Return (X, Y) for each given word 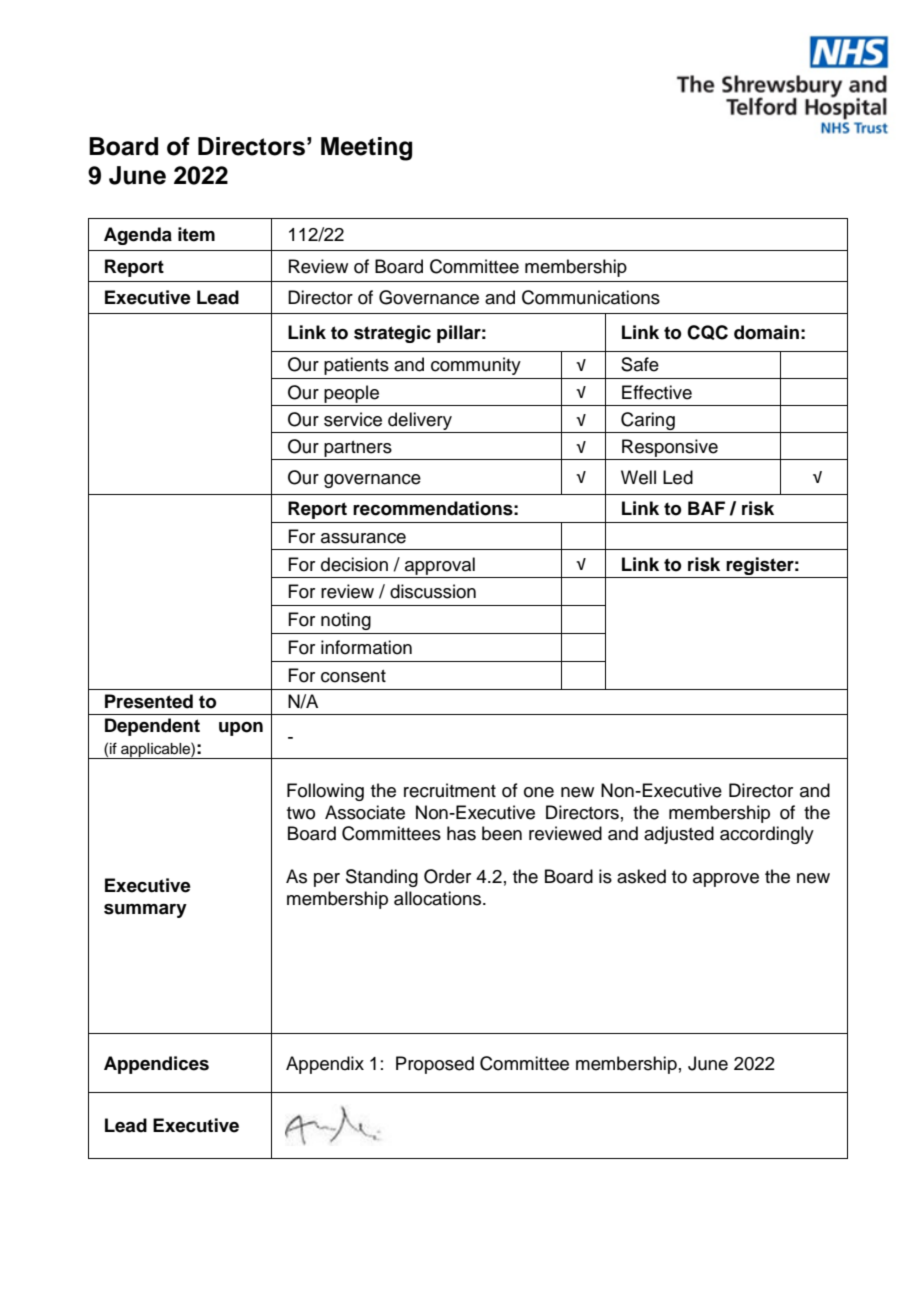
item (196, 234)
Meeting (366, 149)
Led (678, 477)
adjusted (679, 835)
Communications (591, 297)
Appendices (156, 1065)
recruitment (450, 790)
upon (241, 729)
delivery (420, 421)
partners (358, 450)
